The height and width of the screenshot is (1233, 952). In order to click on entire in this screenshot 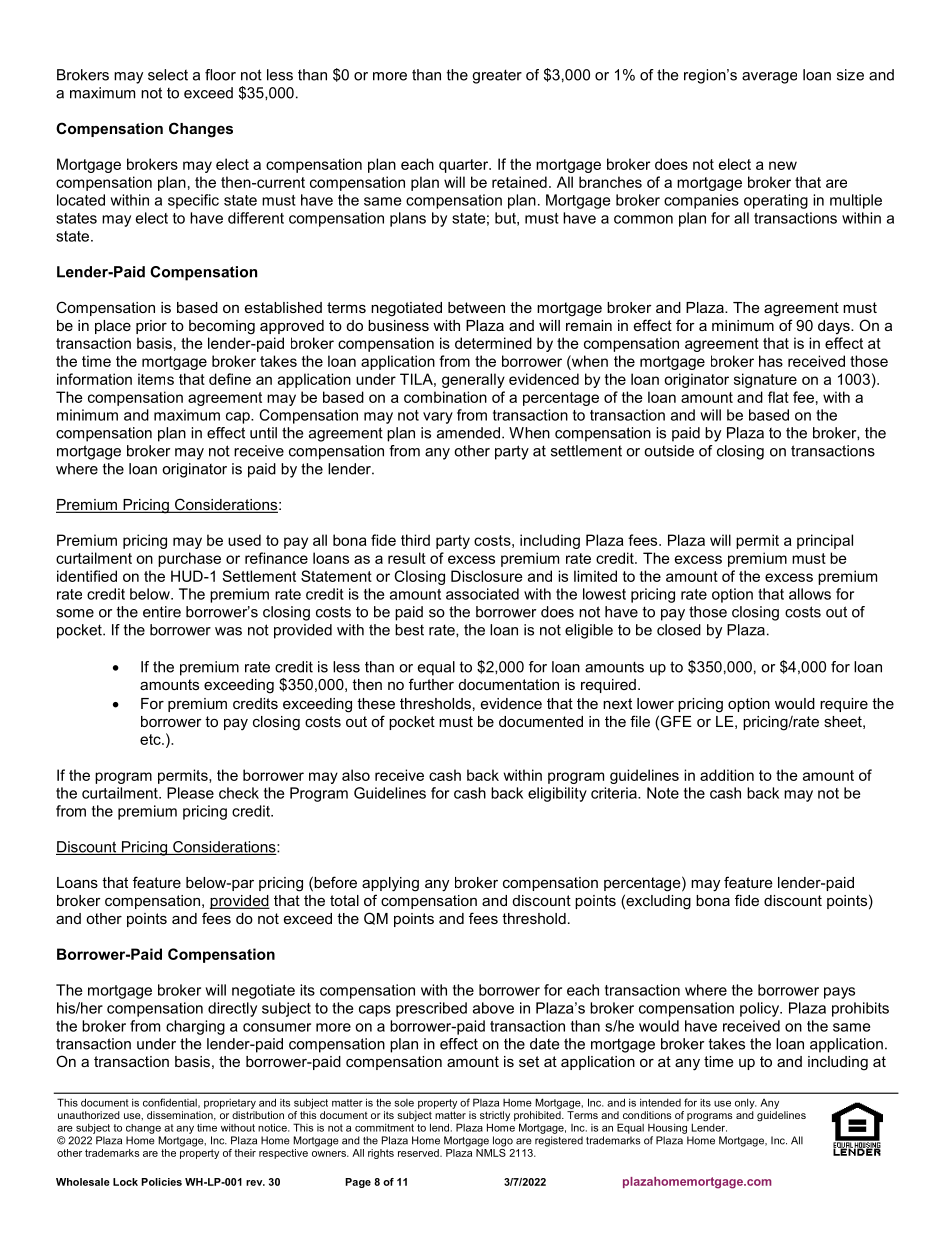, I will do `click(162, 612)`.
